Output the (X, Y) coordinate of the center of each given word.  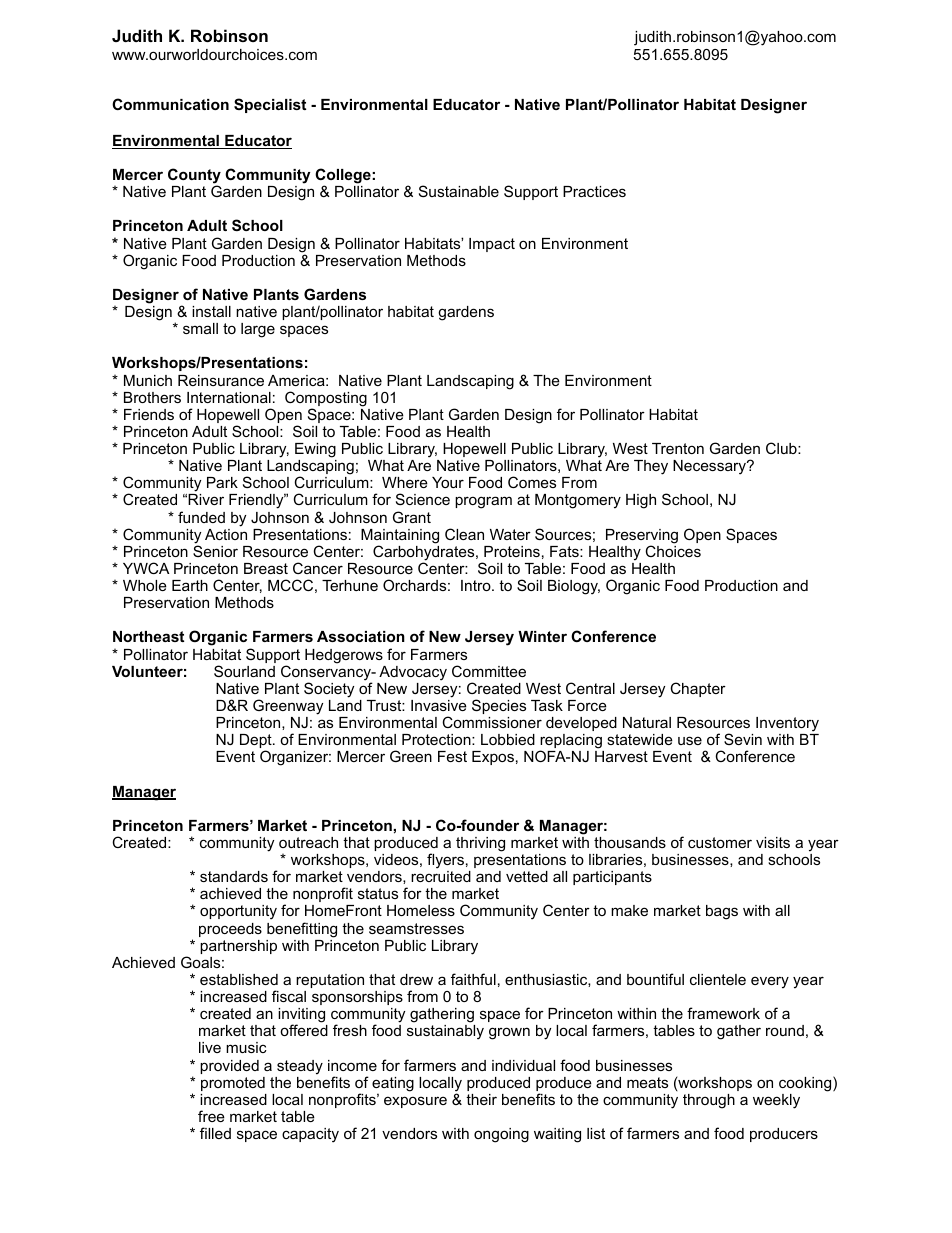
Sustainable (459, 191)
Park (222, 482)
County (194, 177)
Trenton (678, 448)
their (481, 1099)
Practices (594, 191)
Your (448, 482)
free (211, 1116)
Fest (452, 756)
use (690, 740)
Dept (257, 742)
